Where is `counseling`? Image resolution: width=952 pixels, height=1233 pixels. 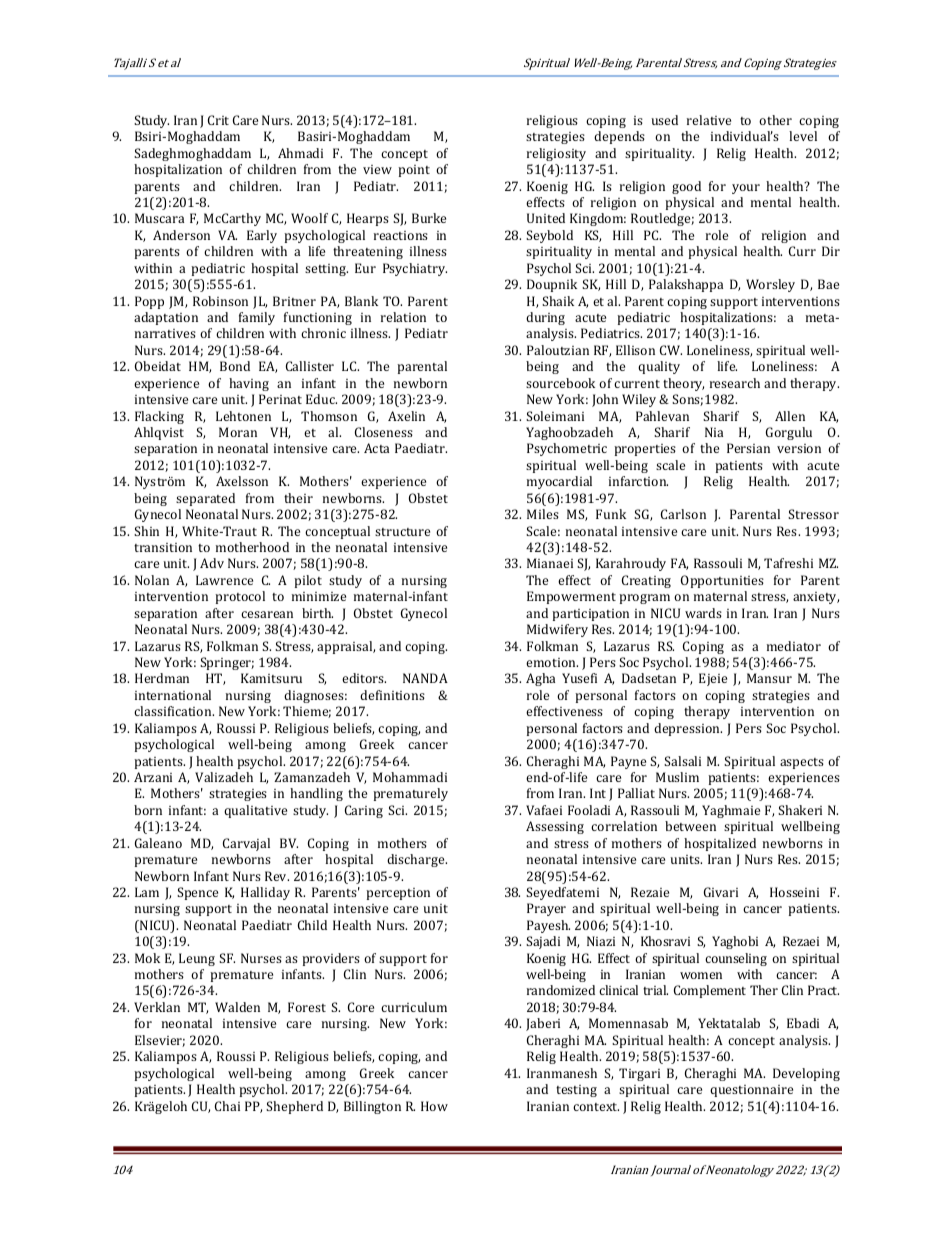
counseling is located at coordinates (736, 959).
